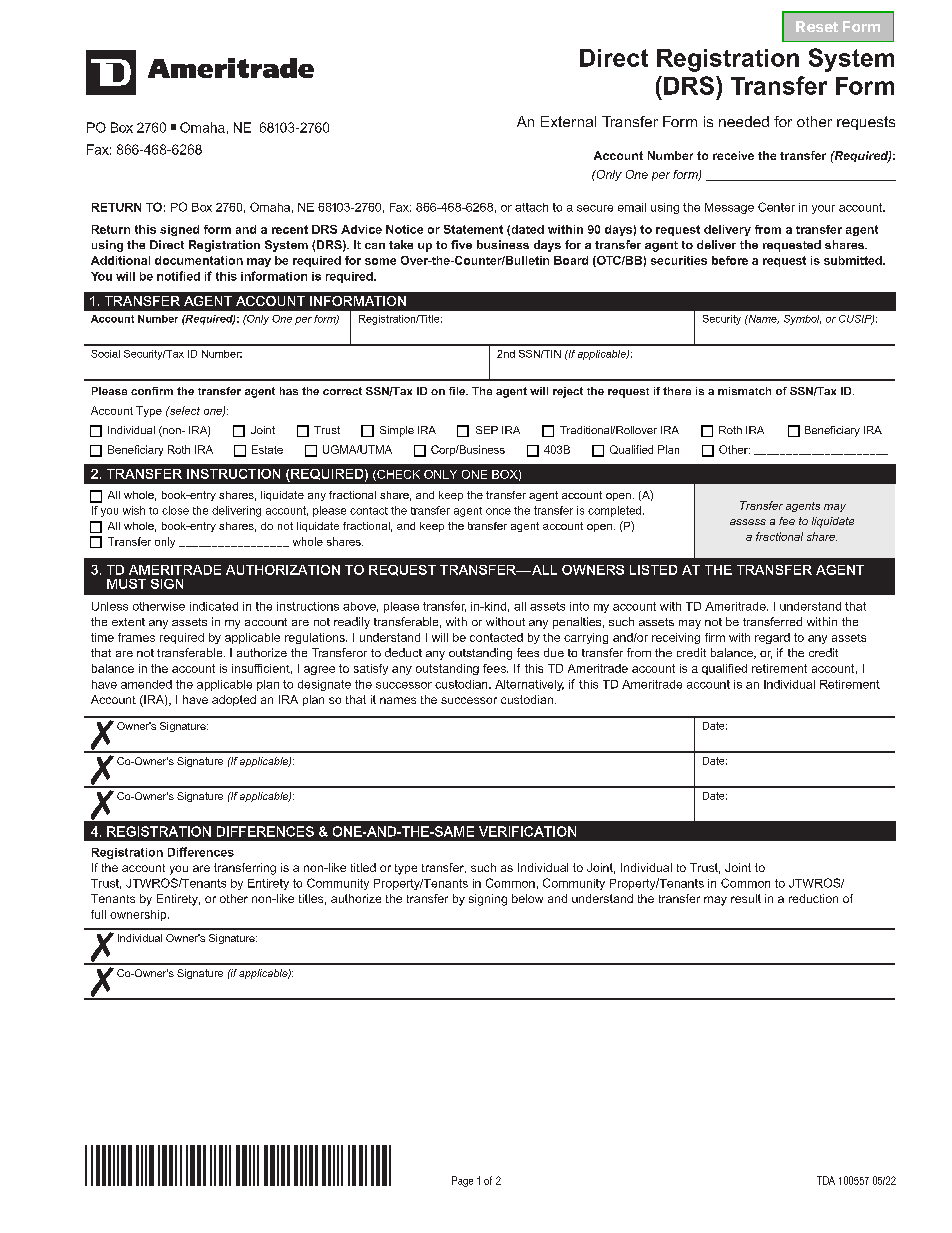 The height and width of the image is (1233, 952). I want to click on Alternatively, so click(529, 685).
